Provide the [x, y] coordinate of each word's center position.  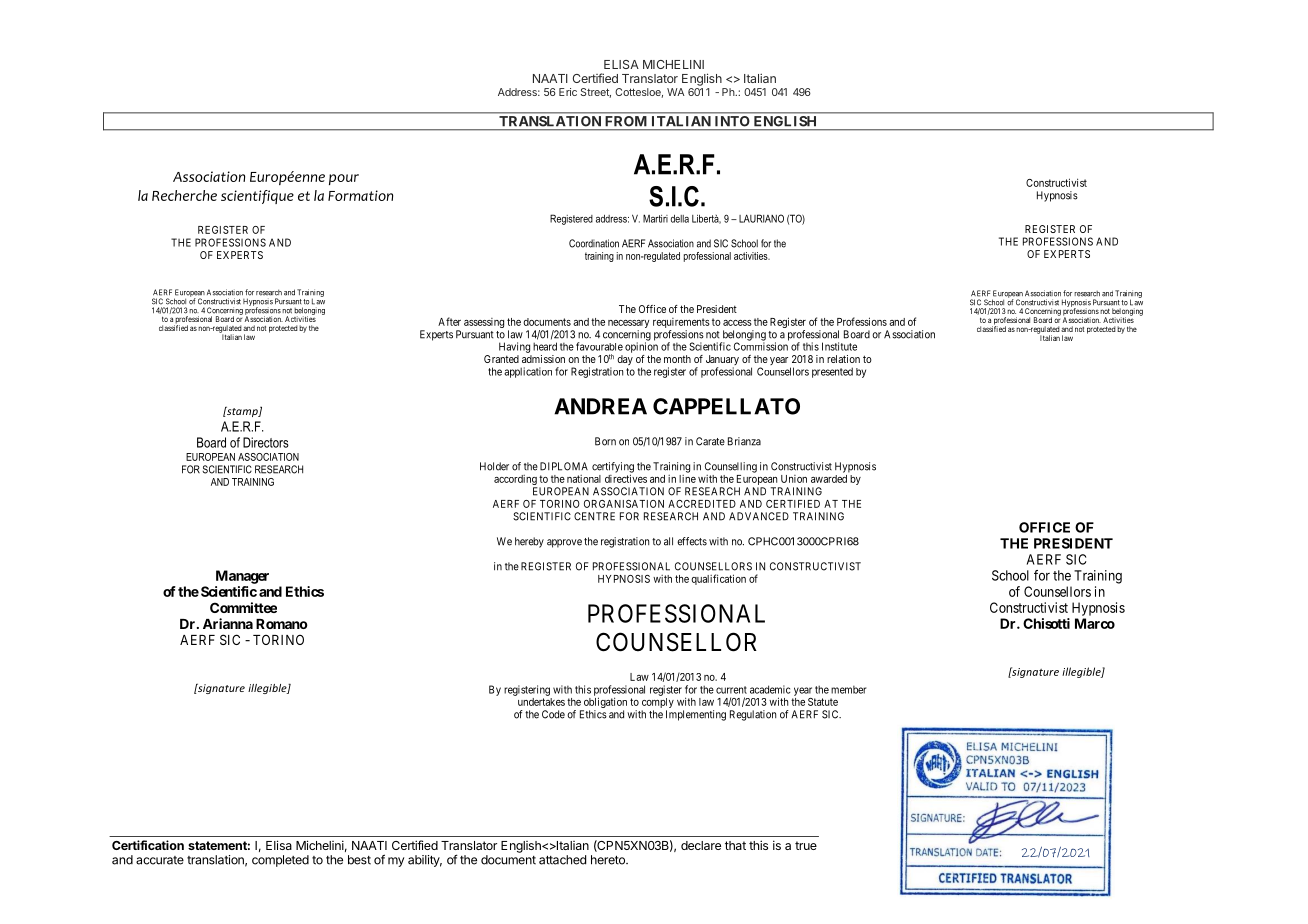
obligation [604, 704]
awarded [829, 479]
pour [344, 179]
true [806, 845]
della [680, 219]
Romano [282, 624]
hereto [609, 860]
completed [280, 861]
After [449, 321]
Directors [266, 442]
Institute [839, 346]
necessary [628, 324]
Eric [568, 92]
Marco [1095, 623]
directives [626, 478]
